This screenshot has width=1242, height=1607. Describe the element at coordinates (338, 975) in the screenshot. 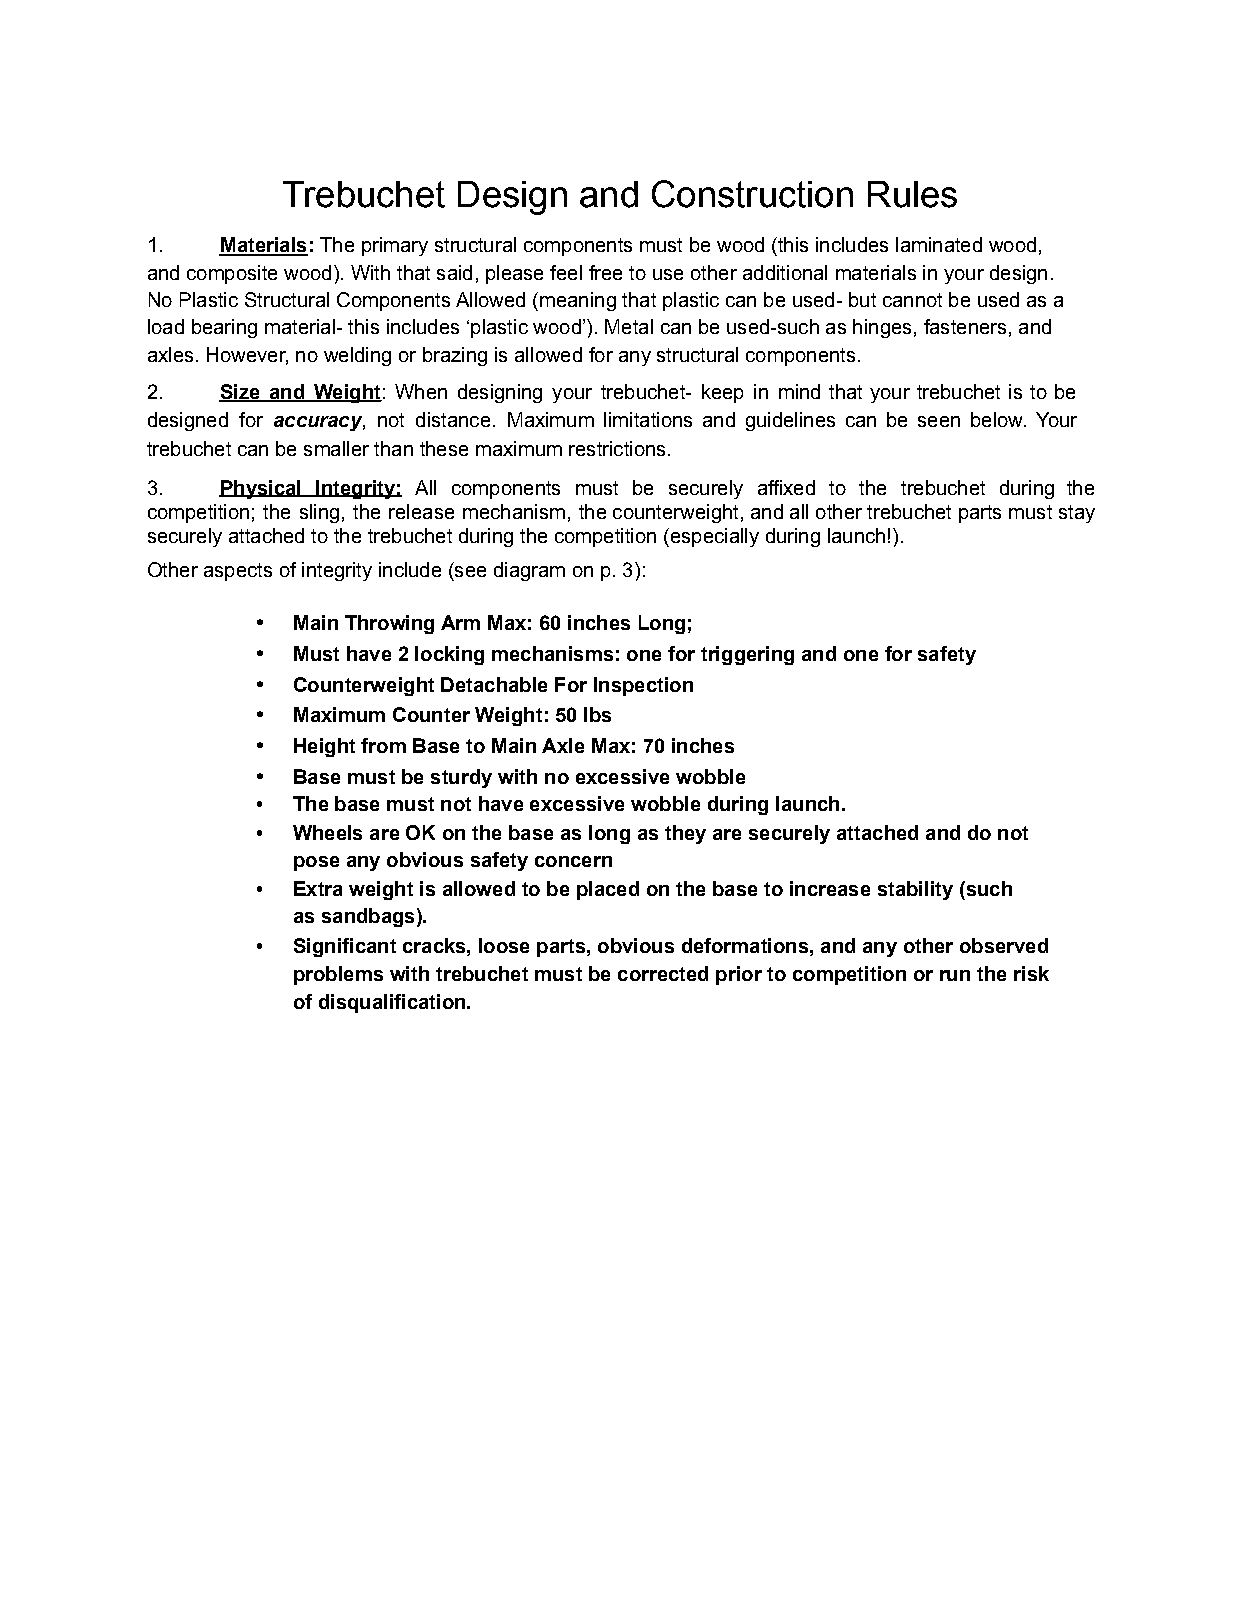

I see `problems` at that location.
